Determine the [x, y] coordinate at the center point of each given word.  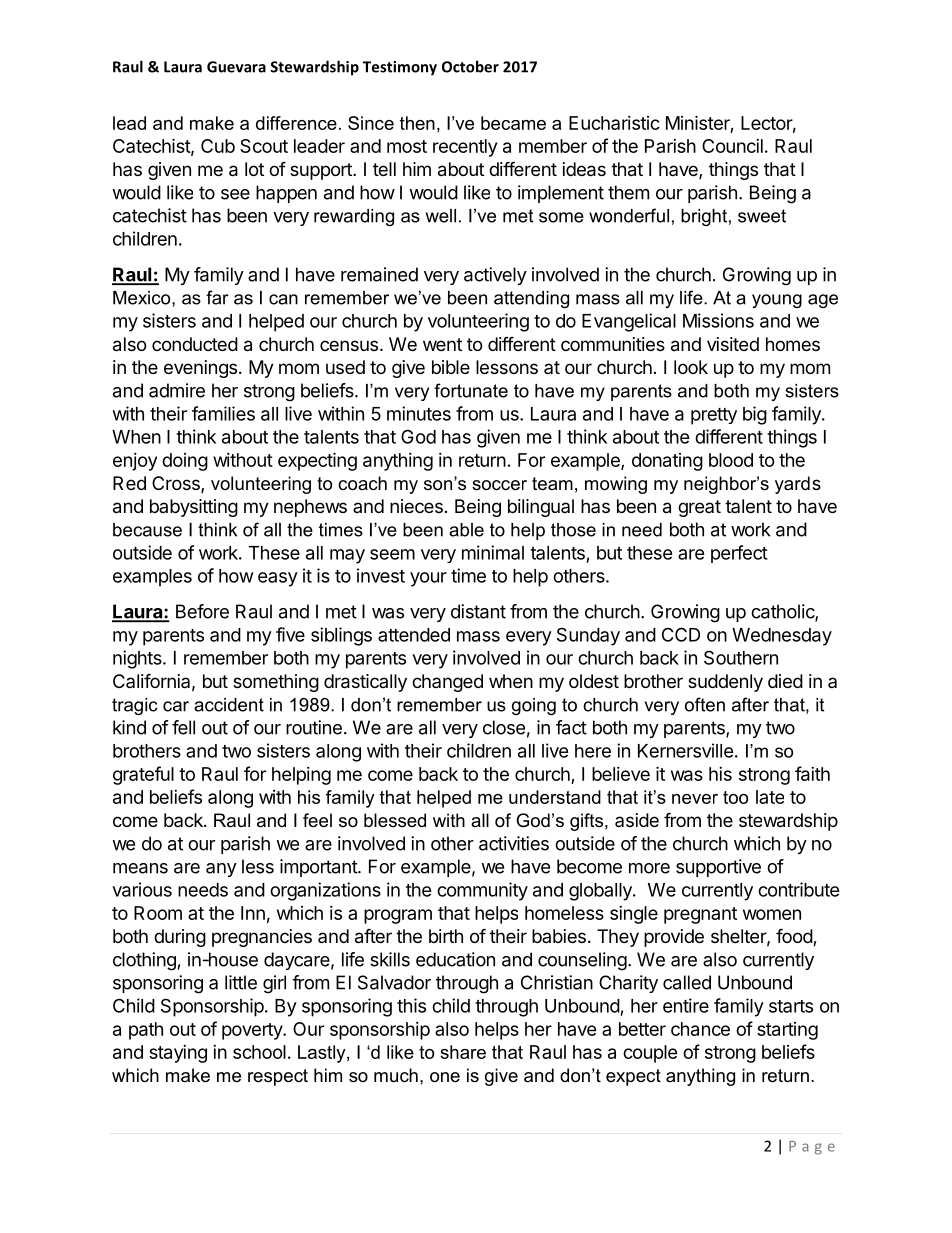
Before [202, 611]
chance [700, 1029]
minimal [493, 552]
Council [732, 146]
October [470, 66]
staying [178, 1054]
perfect [739, 554]
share [463, 1052]
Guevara [236, 67]
